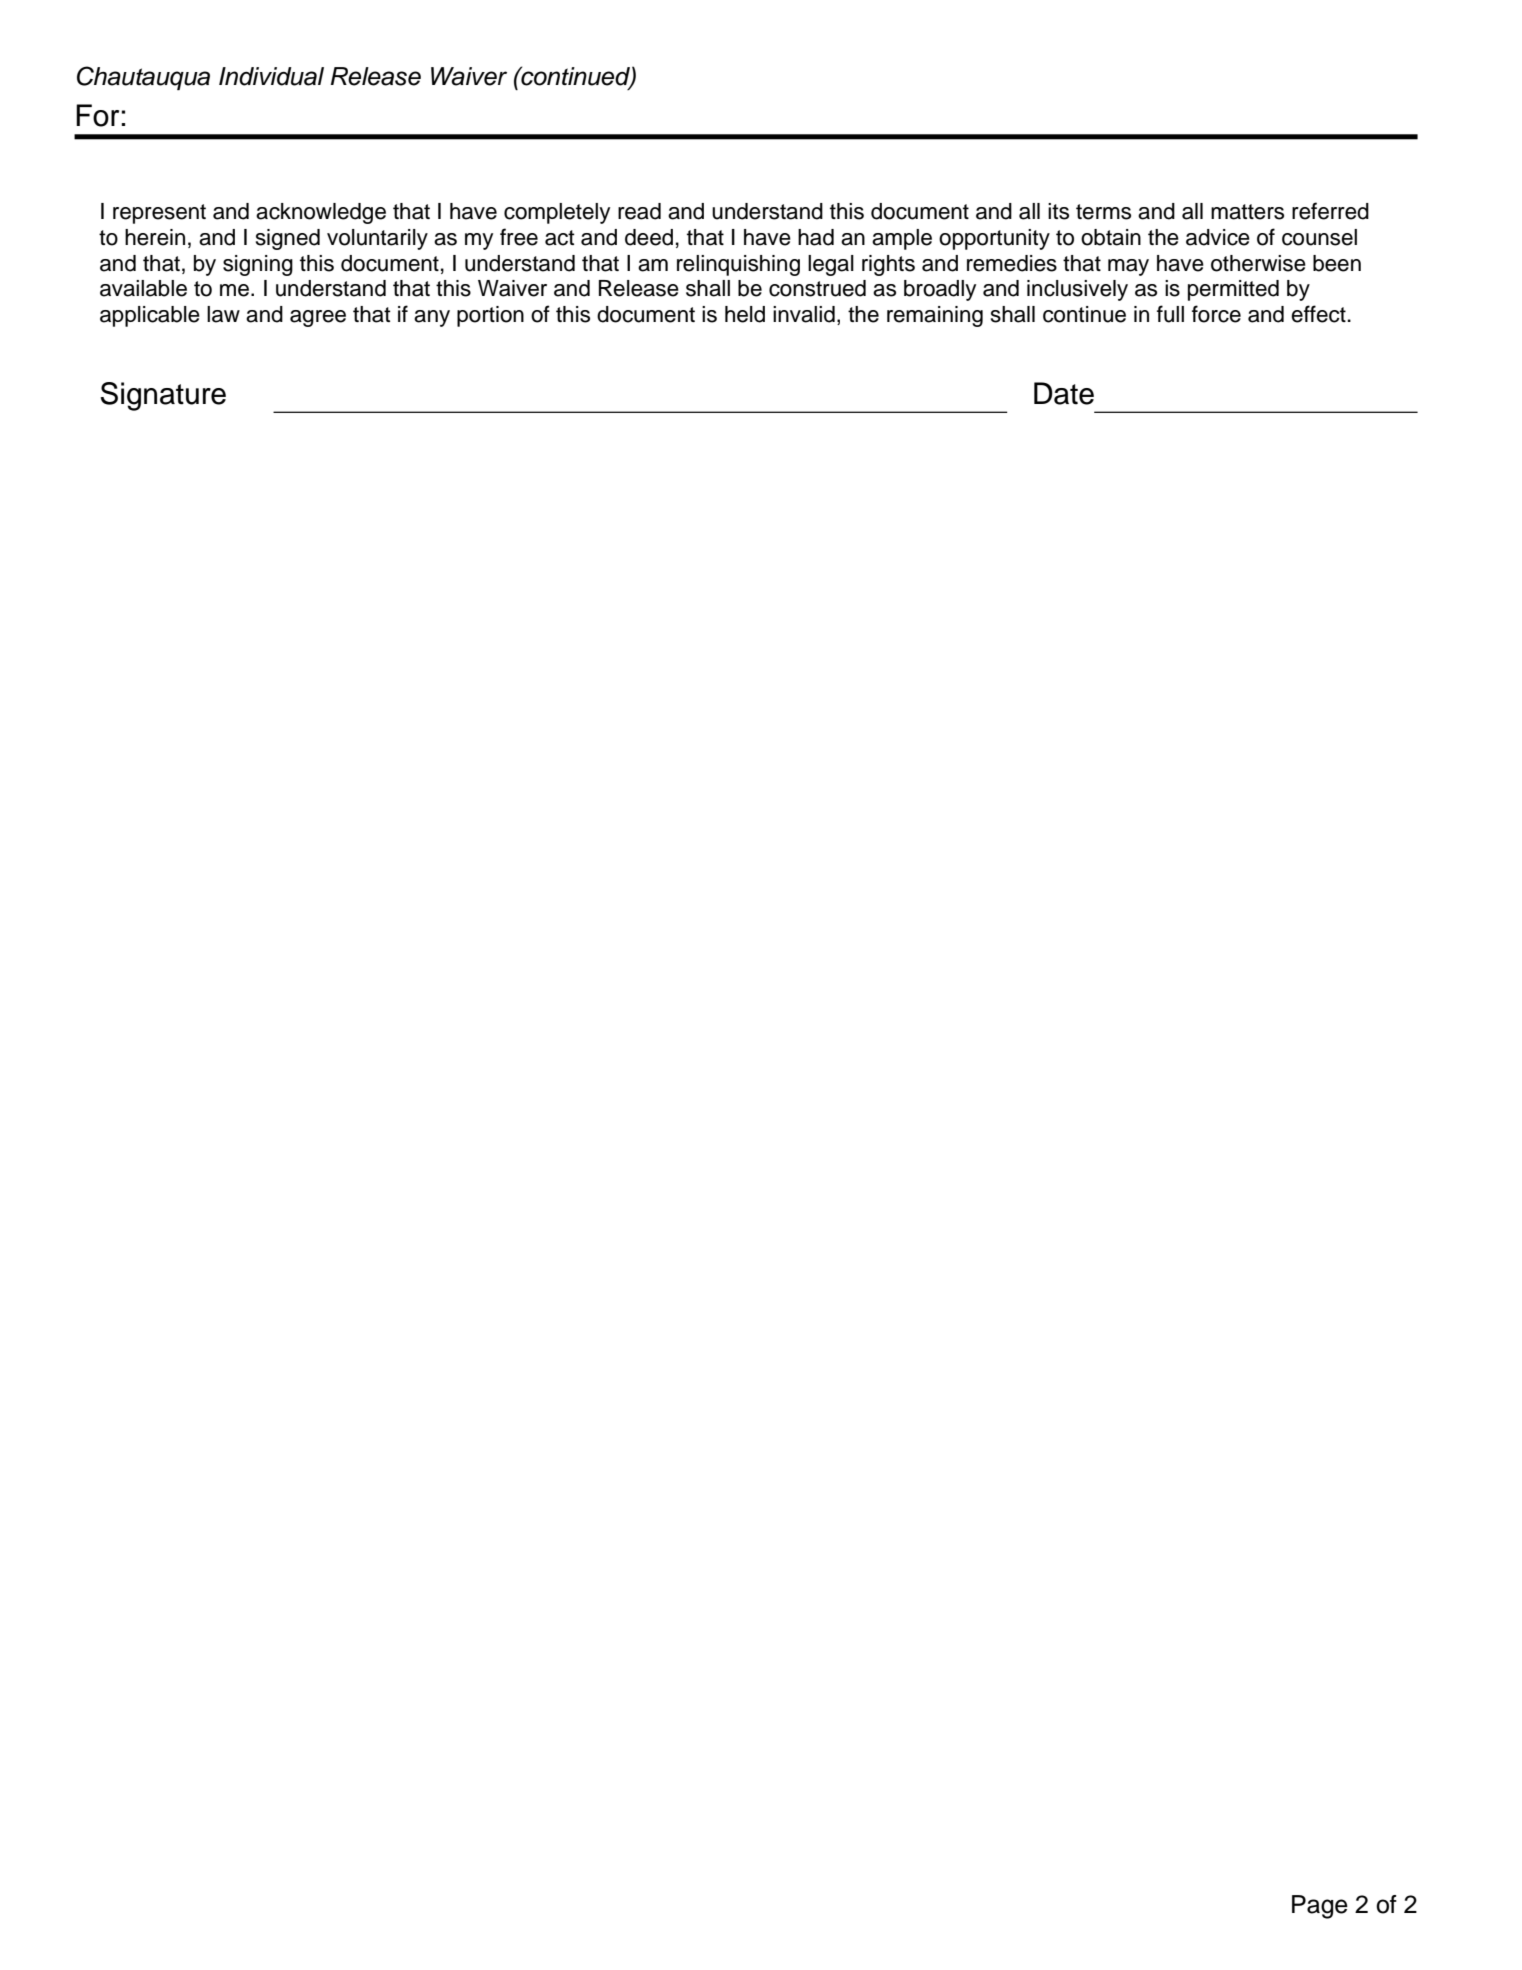  I want to click on remaining, so click(935, 316).
